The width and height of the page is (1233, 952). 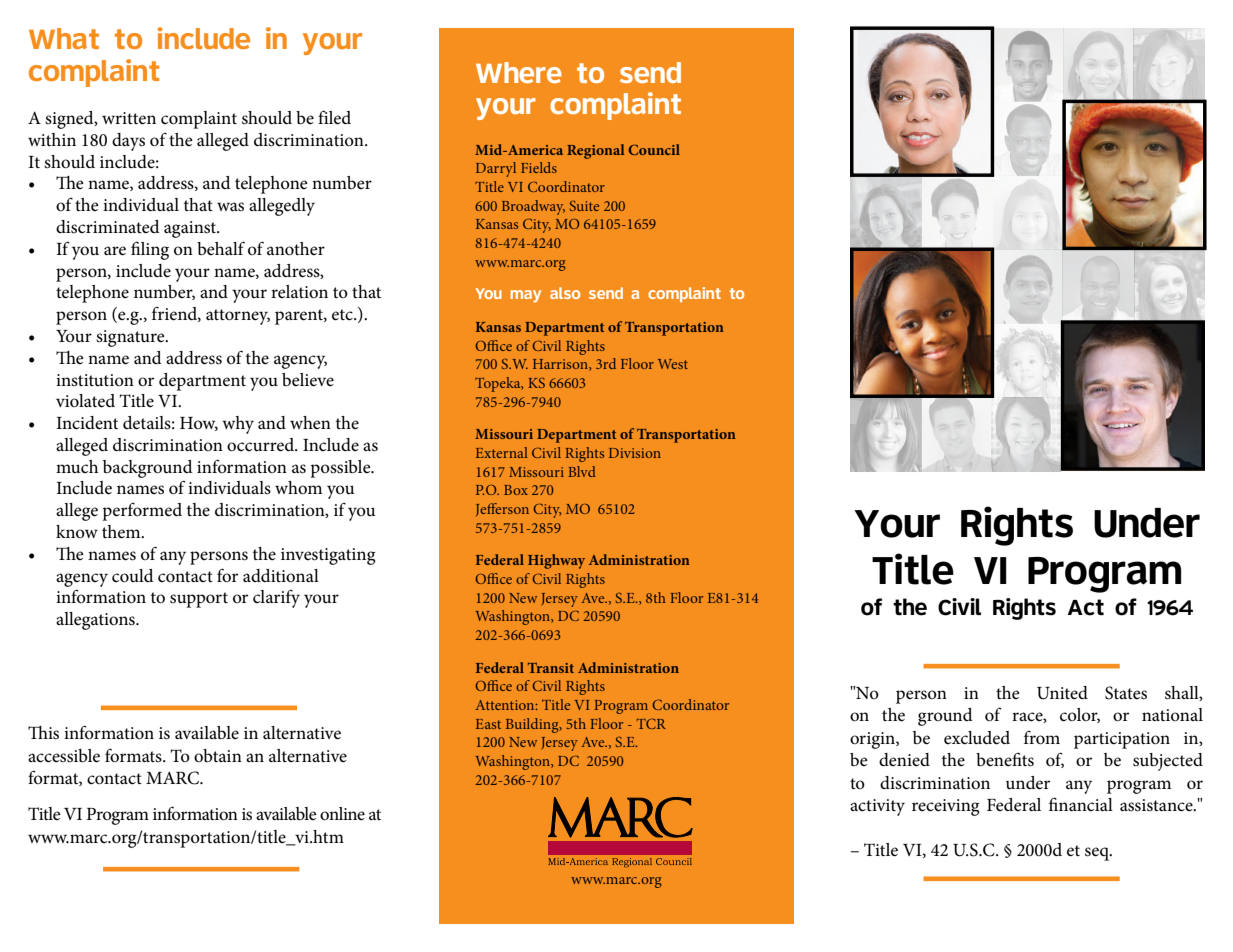 What do you see at coordinates (654, 149) in the page?
I see `Council` at bounding box center [654, 149].
